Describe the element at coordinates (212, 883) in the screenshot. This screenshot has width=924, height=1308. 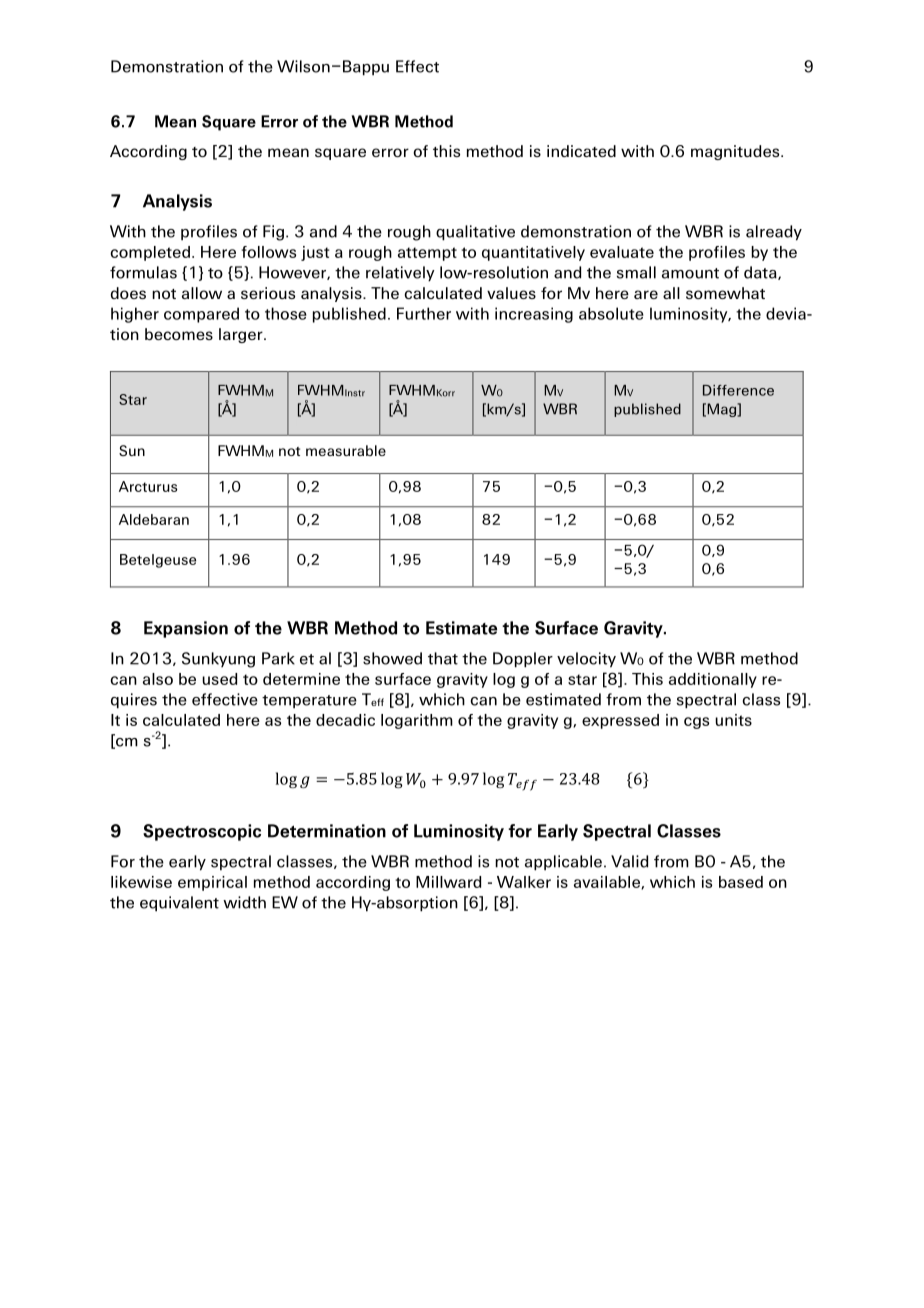
I see `empirical` at that location.
